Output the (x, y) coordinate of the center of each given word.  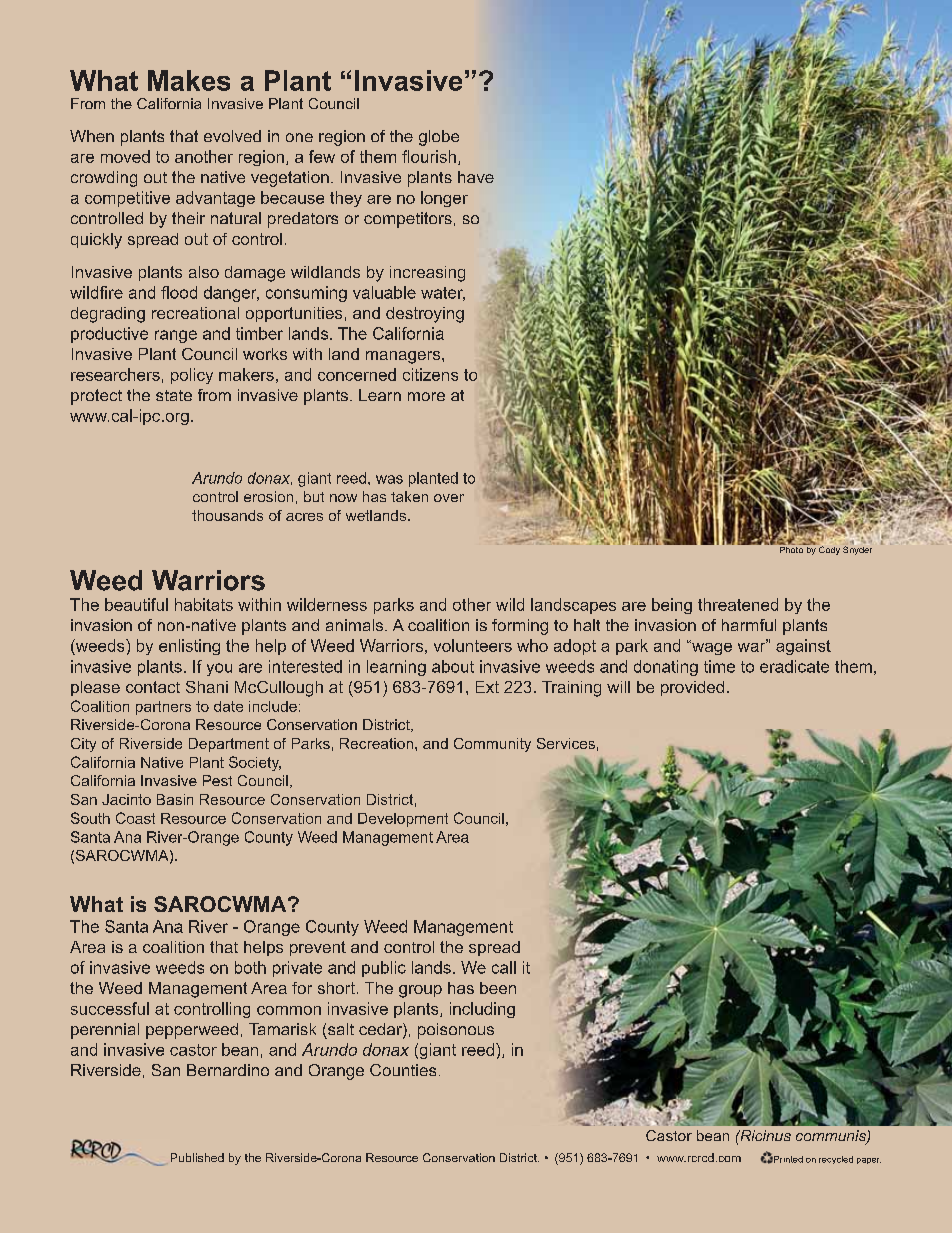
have (476, 177)
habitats (204, 604)
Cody (829, 550)
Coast (135, 818)
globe (439, 138)
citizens (430, 374)
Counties (403, 1070)
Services (566, 743)
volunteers (473, 645)
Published (197, 1157)
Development (403, 820)
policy (192, 376)
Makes (189, 80)
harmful (749, 625)
